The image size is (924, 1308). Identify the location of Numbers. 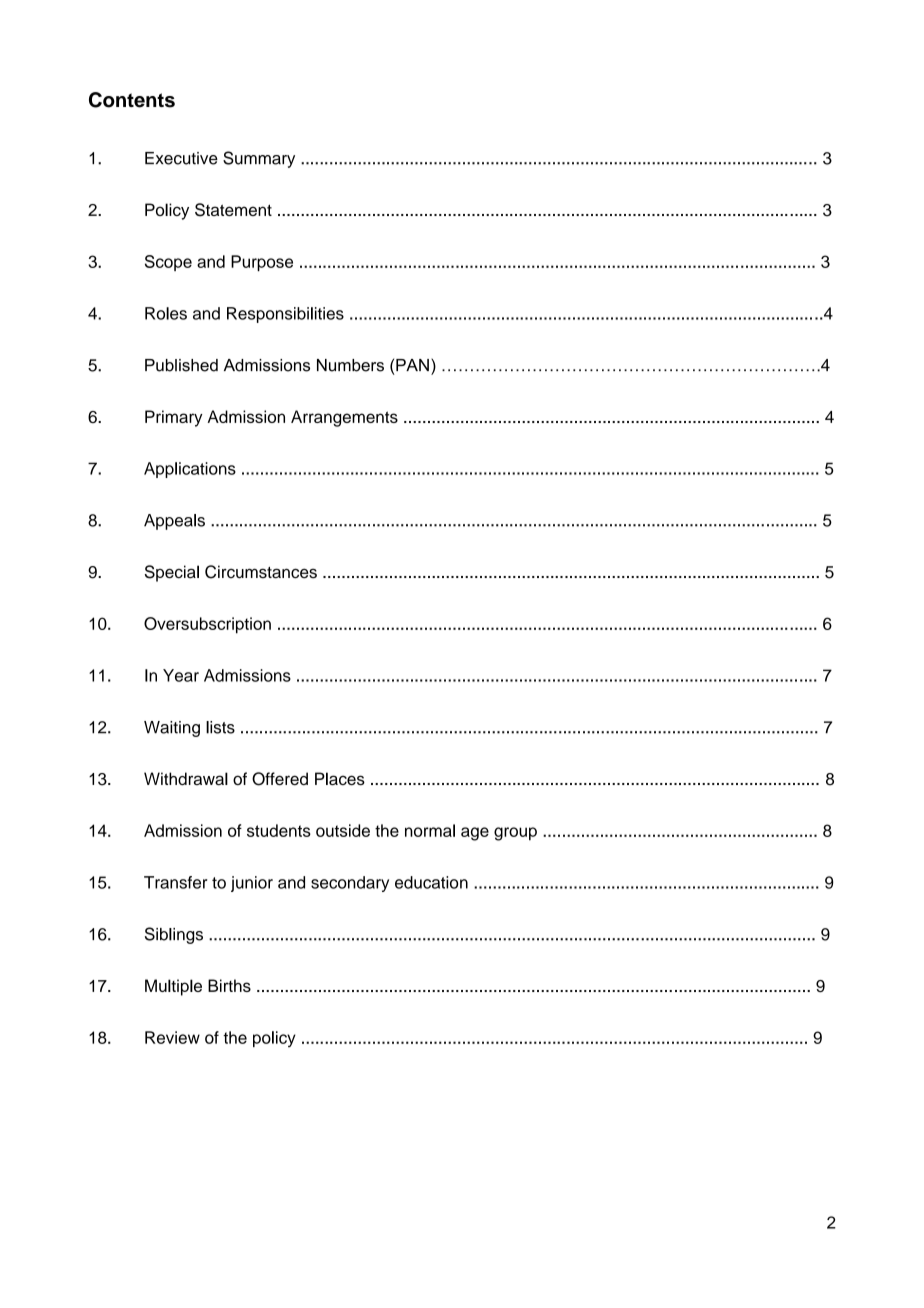
(350, 365).
